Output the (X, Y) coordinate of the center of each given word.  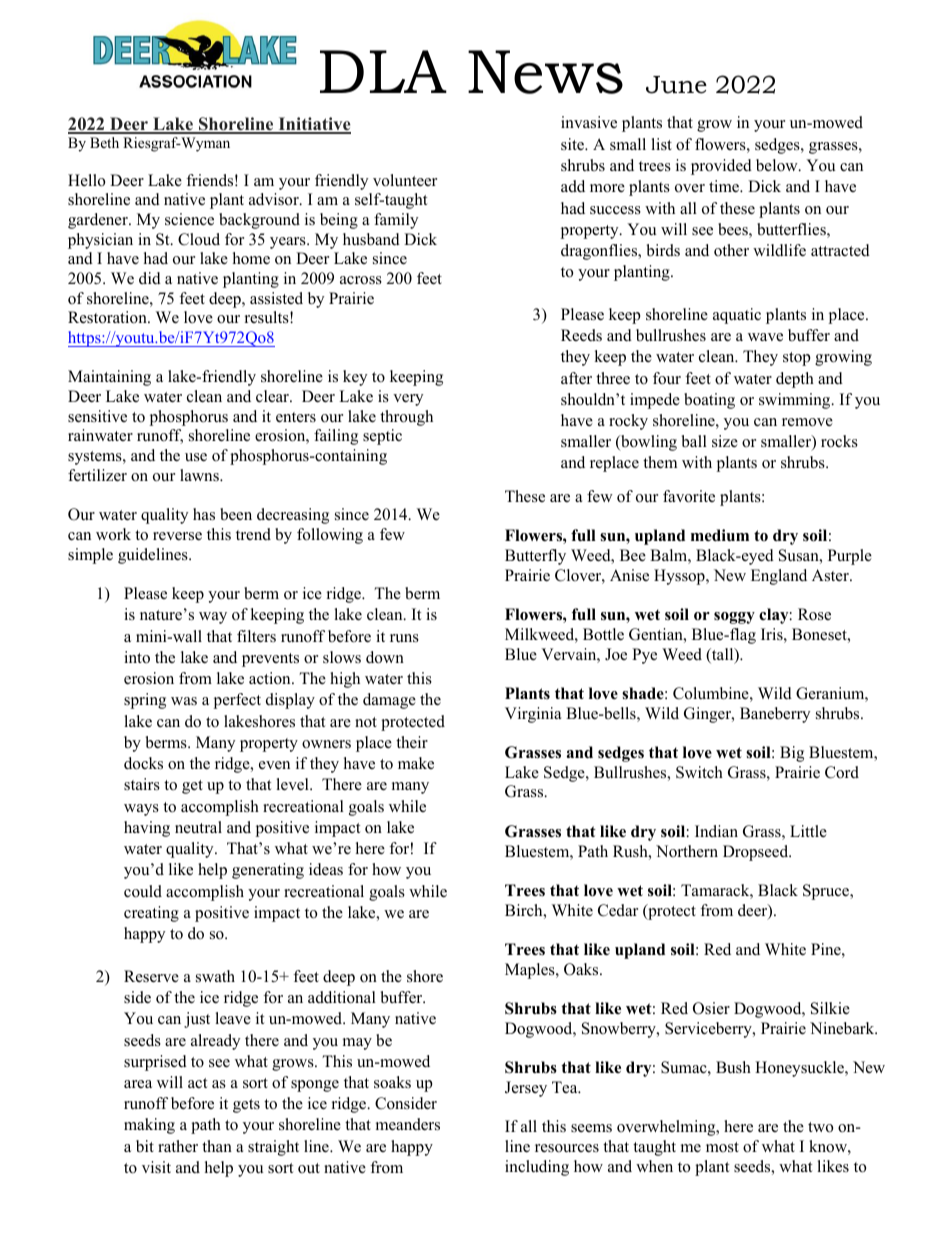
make (416, 763)
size (725, 441)
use (196, 457)
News (545, 72)
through (406, 418)
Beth (104, 142)
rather (178, 1146)
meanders (408, 1124)
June (676, 85)
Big (792, 754)
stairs (142, 784)
